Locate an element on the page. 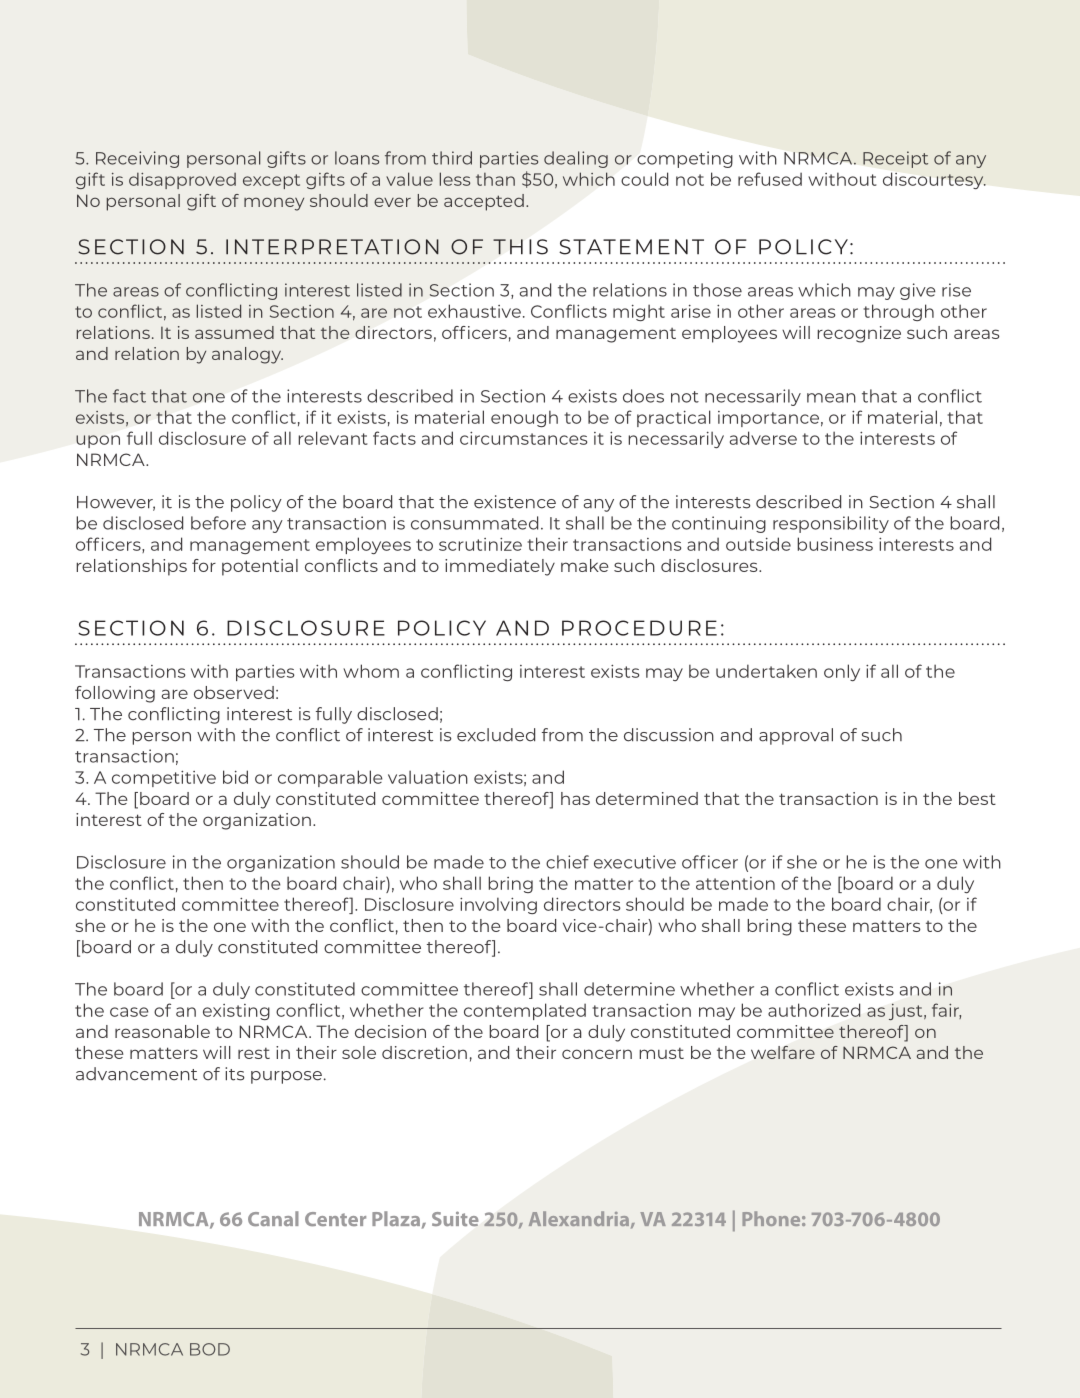  approval is located at coordinates (796, 736).
